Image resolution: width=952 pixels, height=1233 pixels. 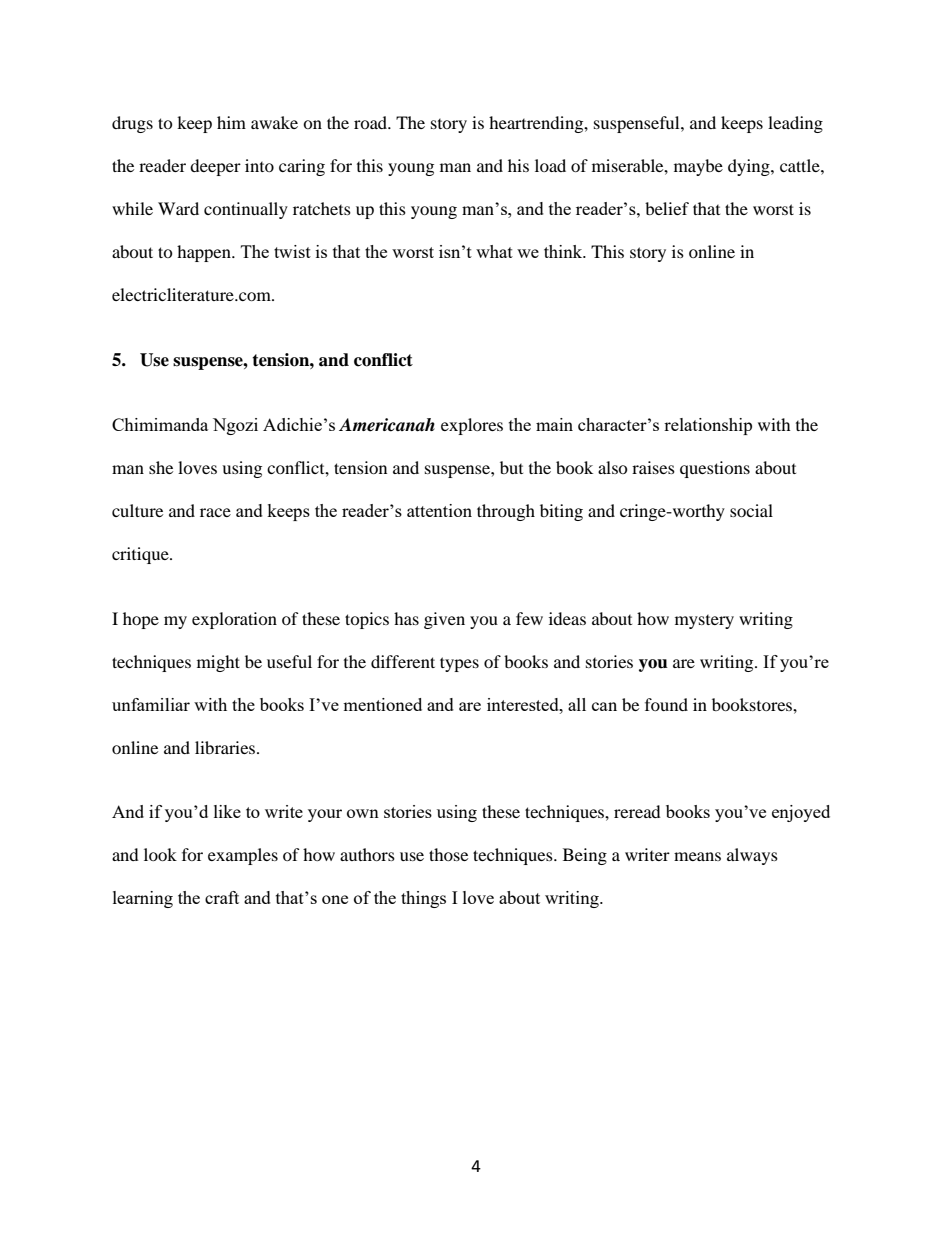 I want to click on types, so click(x=459, y=664).
